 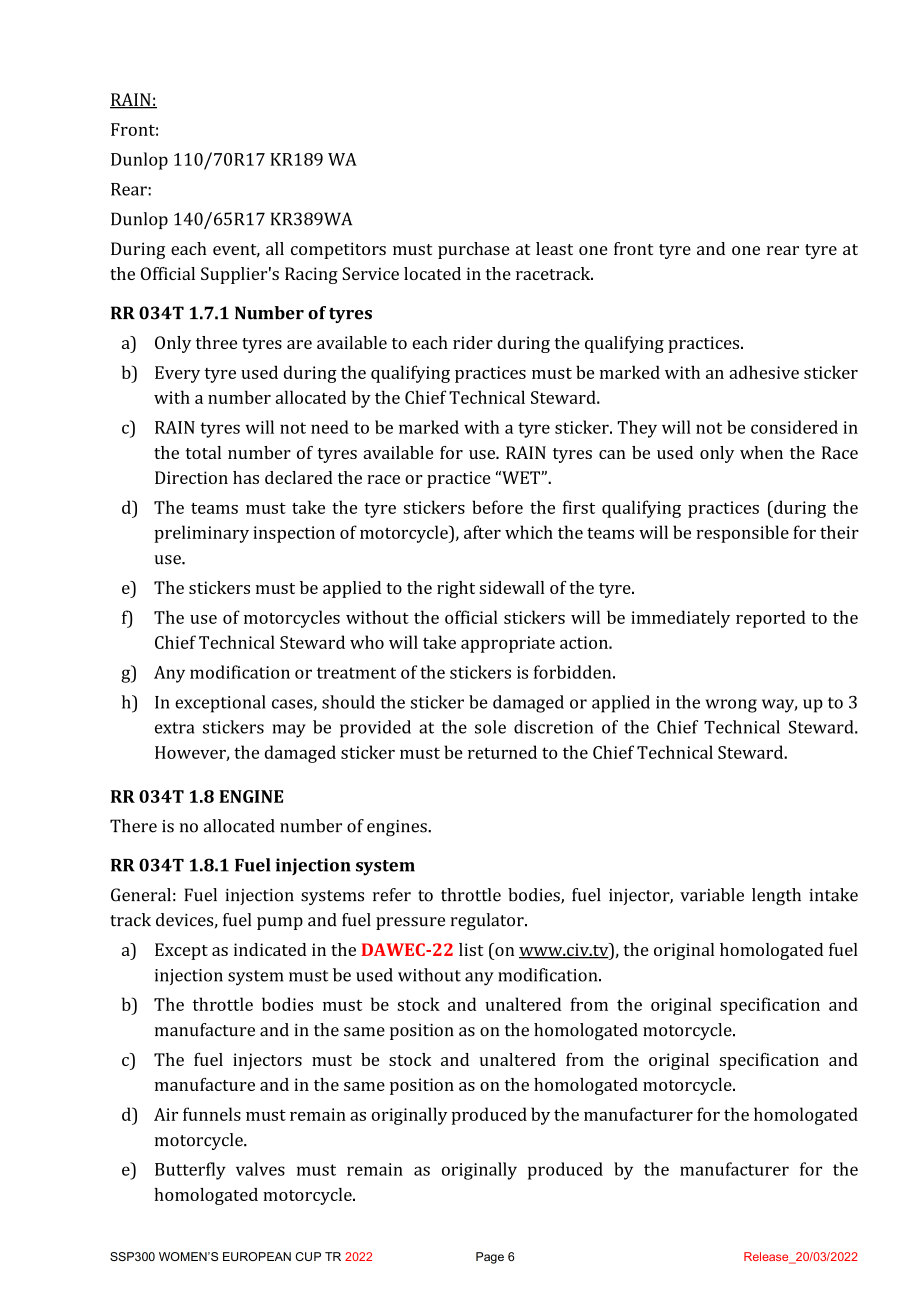 I want to click on purchase, so click(x=473, y=250).
